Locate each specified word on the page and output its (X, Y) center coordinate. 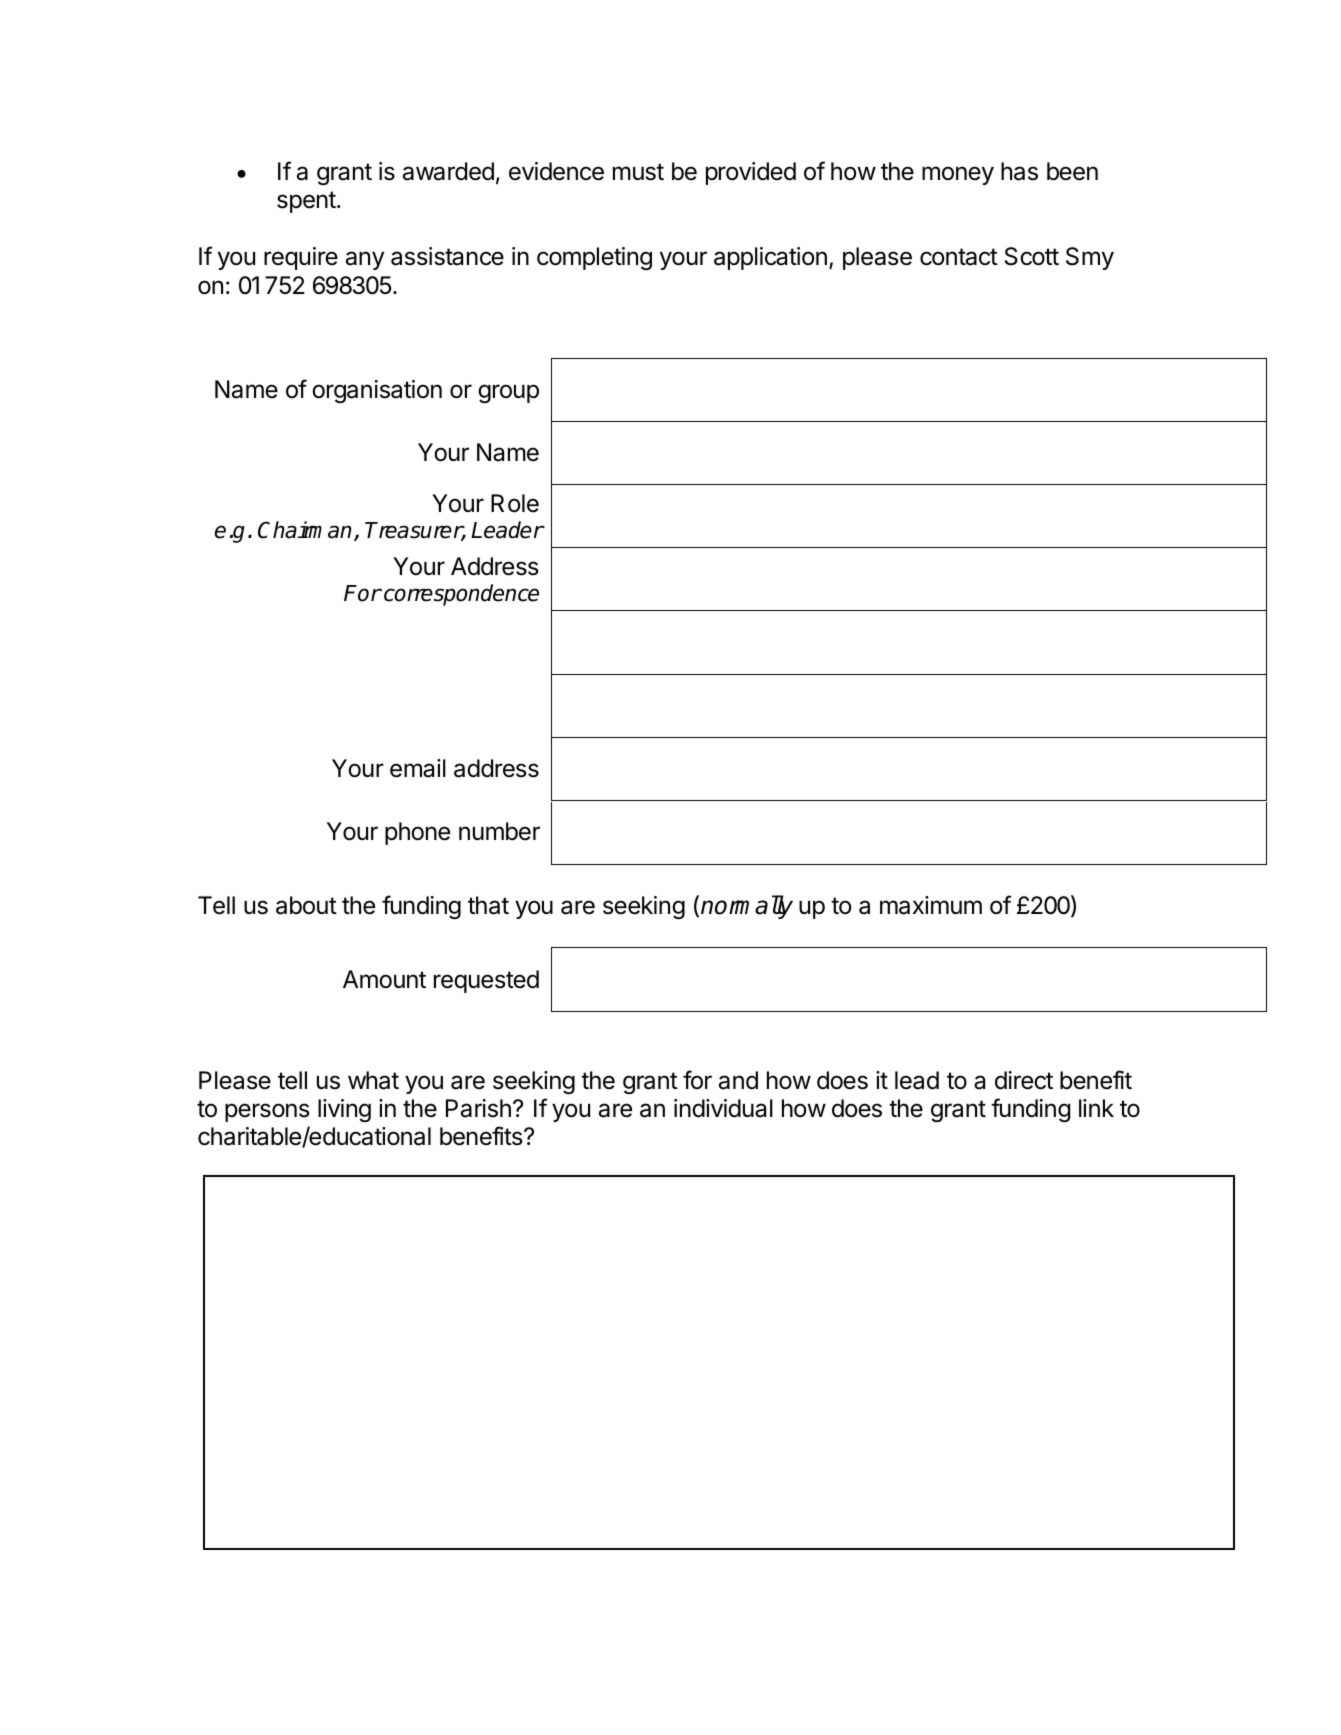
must (638, 172)
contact (959, 257)
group (508, 393)
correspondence (461, 595)
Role (515, 503)
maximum (931, 905)
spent (306, 202)
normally (747, 907)
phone (417, 833)
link (1096, 1108)
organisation (377, 391)
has (1019, 171)
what (373, 1080)
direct (1024, 1080)
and (738, 1080)
